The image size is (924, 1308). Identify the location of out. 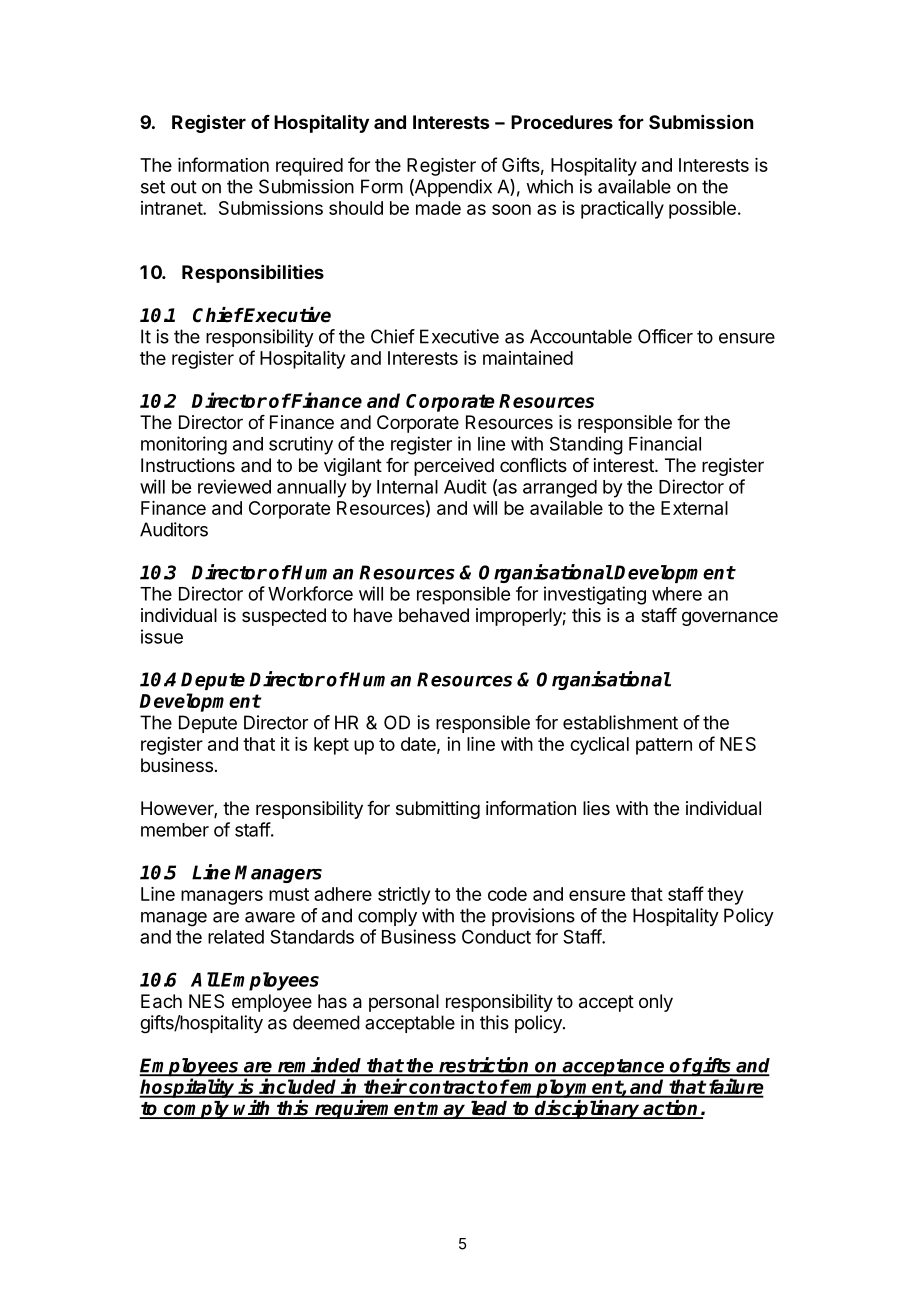
(184, 187).
